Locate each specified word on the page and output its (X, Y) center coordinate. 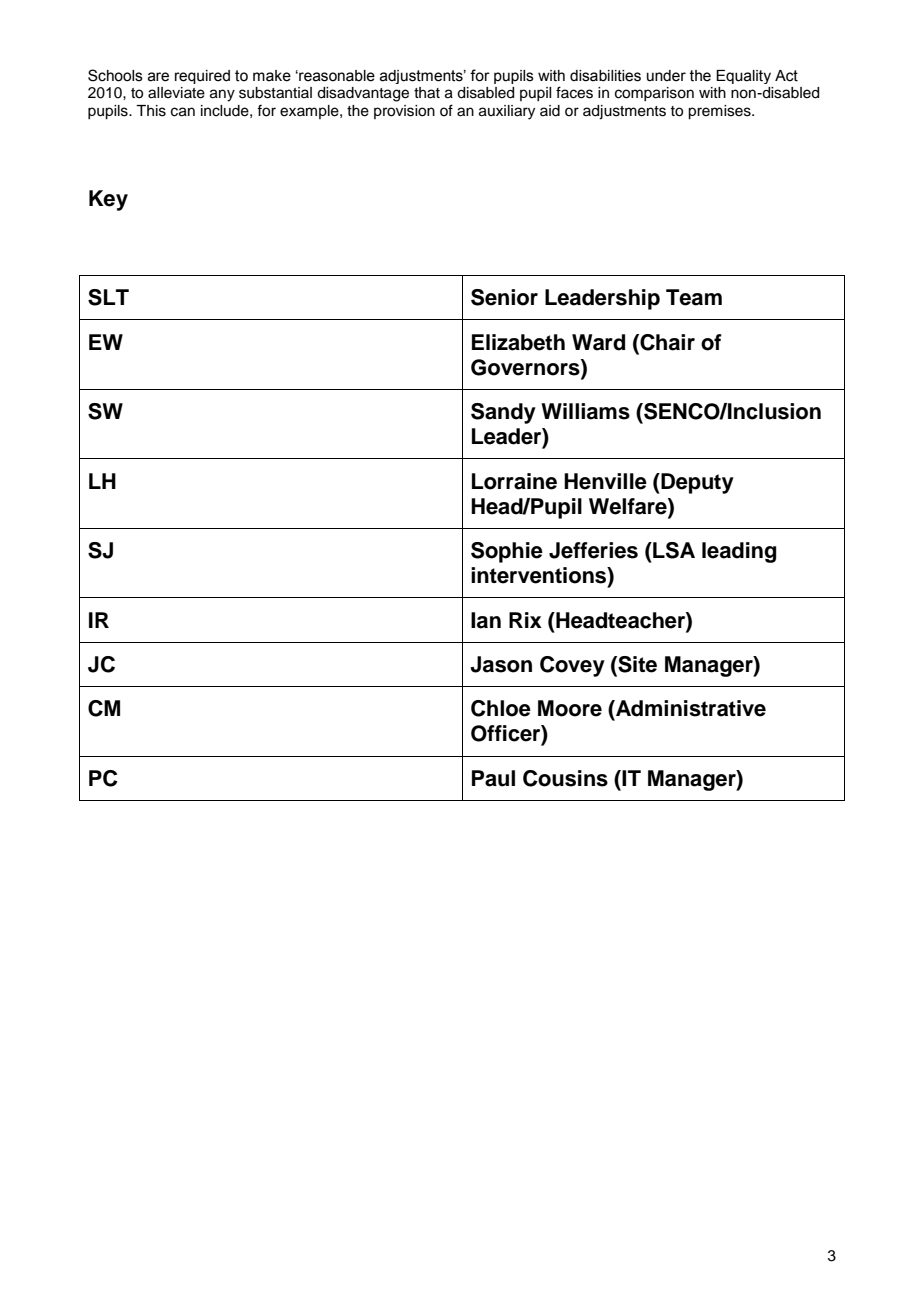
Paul (493, 778)
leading (739, 552)
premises (720, 112)
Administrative (690, 708)
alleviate (176, 93)
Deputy (696, 483)
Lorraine (514, 481)
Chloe (501, 708)
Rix (525, 620)
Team (694, 297)
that (427, 93)
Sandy (503, 413)
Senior (504, 297)
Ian (486, 620)
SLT (108, 297)
